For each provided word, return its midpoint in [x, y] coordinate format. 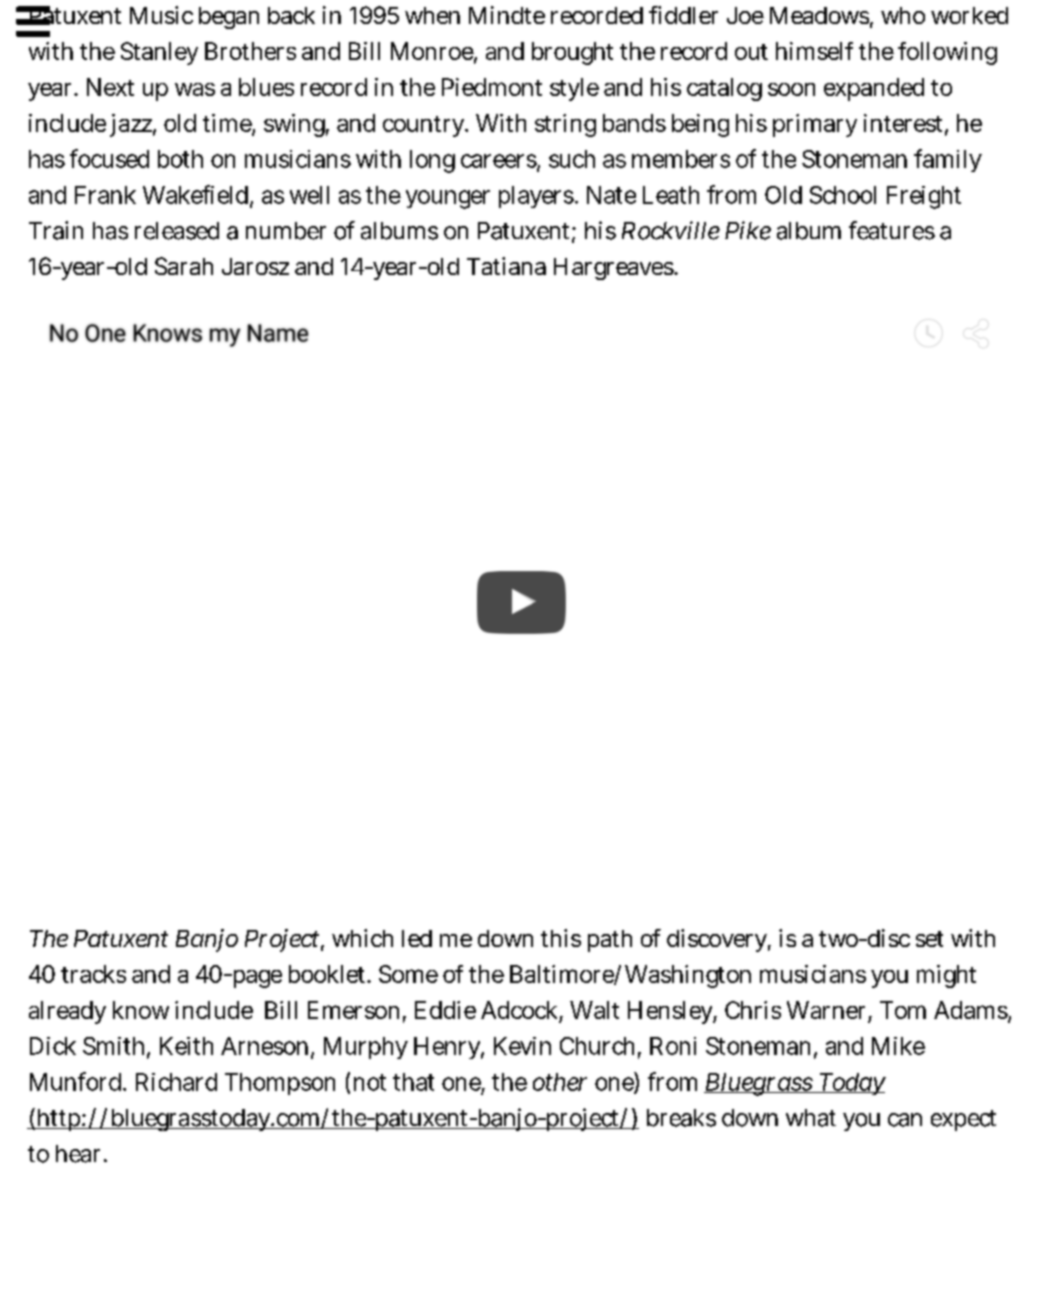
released [177, 231]
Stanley [159, 53]
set [929, 939]
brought [572, 53]
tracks [93, 974]
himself [814, 51]
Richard [176, 1082]
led [417, 938]
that [413, 1082]
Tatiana [506, 266]
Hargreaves [614, 269]
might [946, 976]
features [892, 230]
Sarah [184, 266]
